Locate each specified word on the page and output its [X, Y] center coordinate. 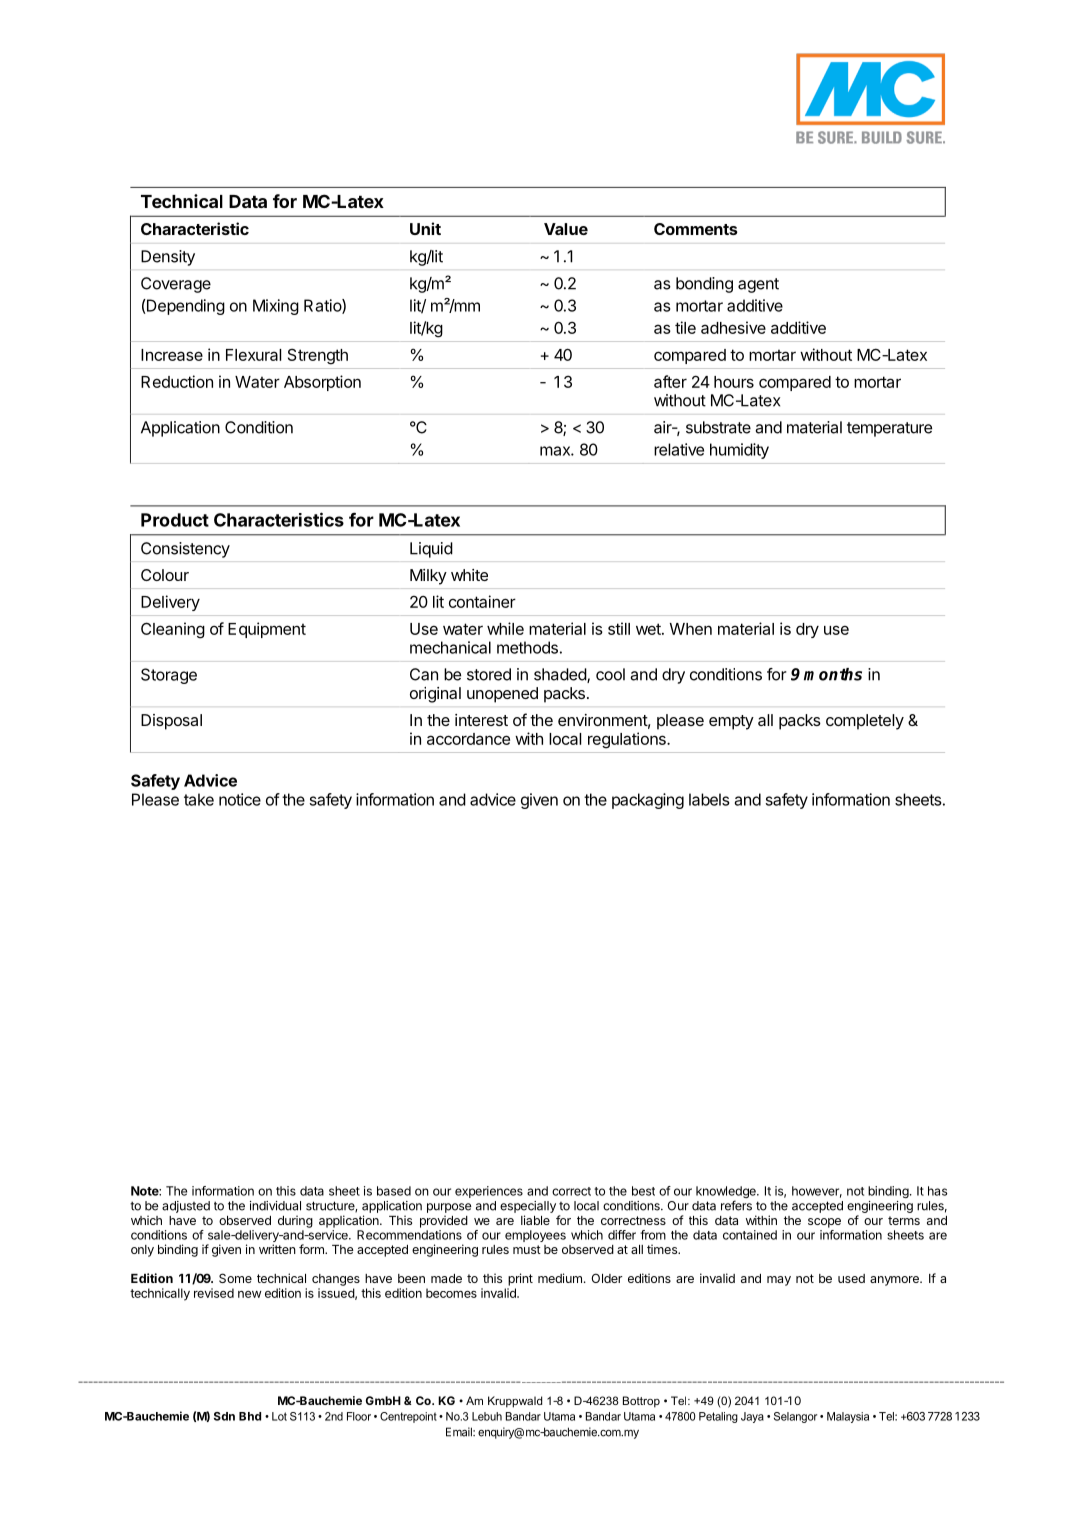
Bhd [250, 1416]
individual [275, 1206]
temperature [889, 429]
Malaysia [848, 1417]
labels [709, 799]
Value [566, 229]
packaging [648, 801]
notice [240, 799]
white [469, 575]
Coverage [176, 285]
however [817, 1192]
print [520, 1279]
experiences [489, 1192]
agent [758, 285]
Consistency [185, 550]
